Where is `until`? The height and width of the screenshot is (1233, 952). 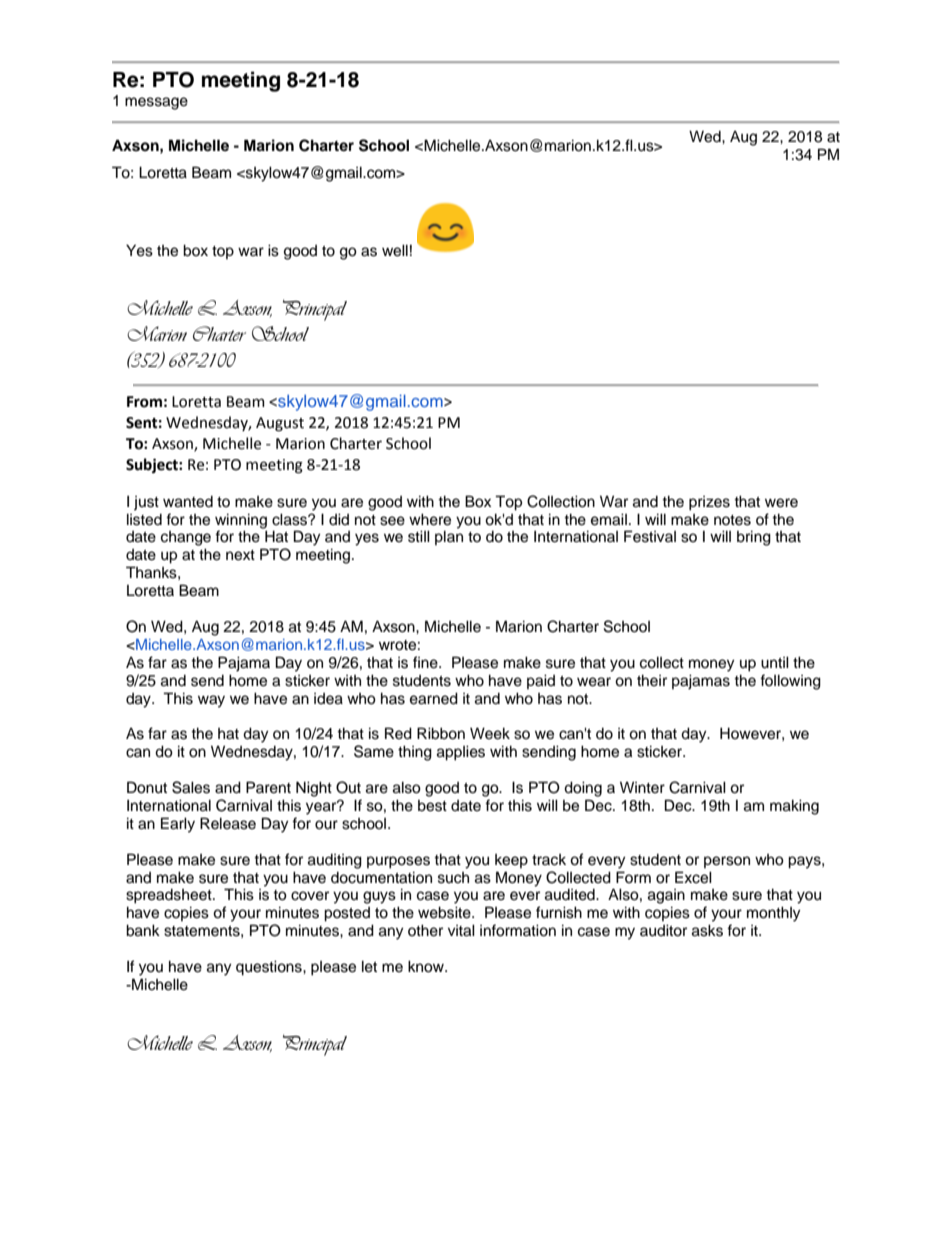
until is located at coordinates (775, 662).
